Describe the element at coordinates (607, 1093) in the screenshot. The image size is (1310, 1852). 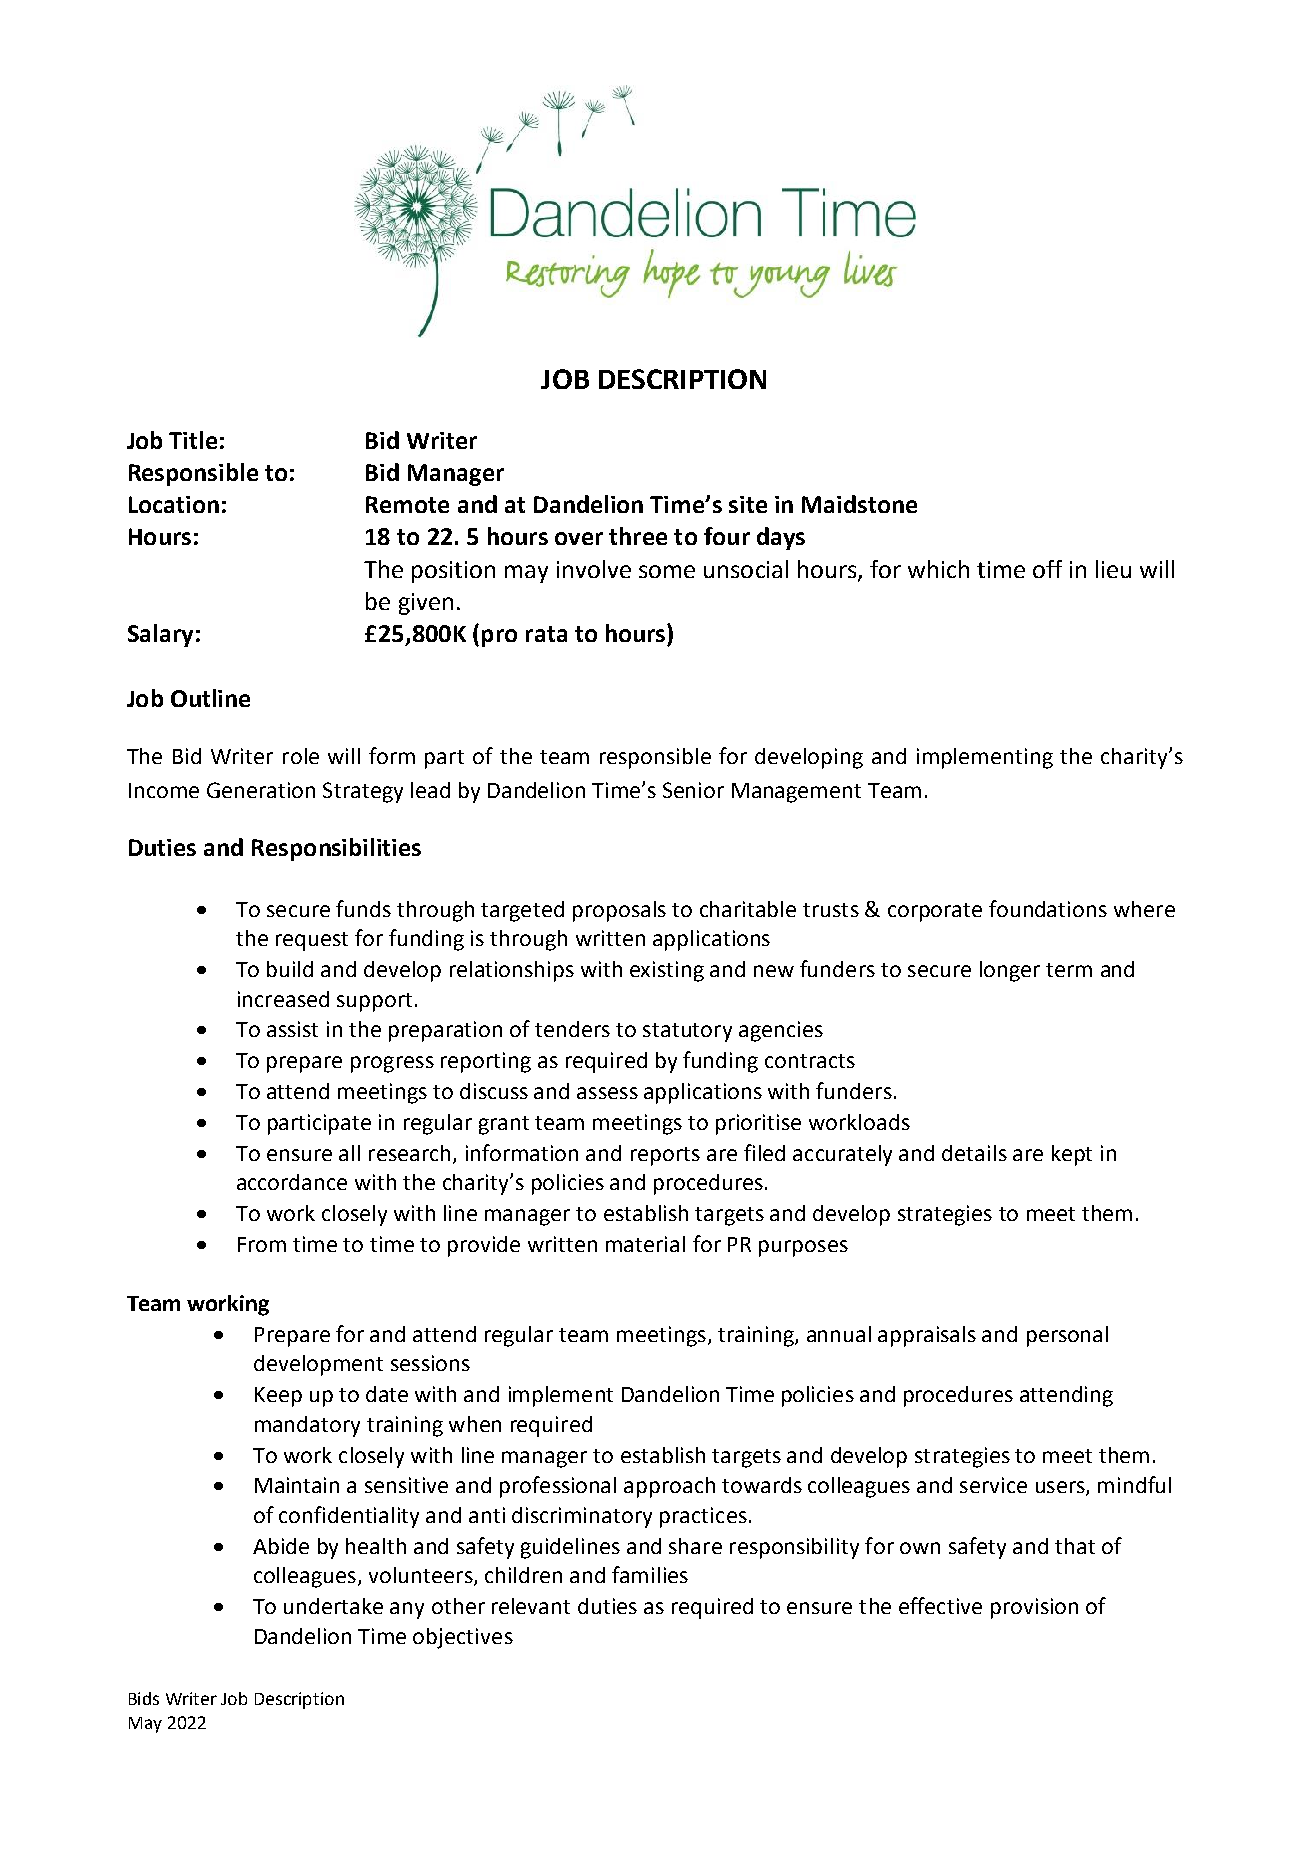
I see `assess` at that location.
